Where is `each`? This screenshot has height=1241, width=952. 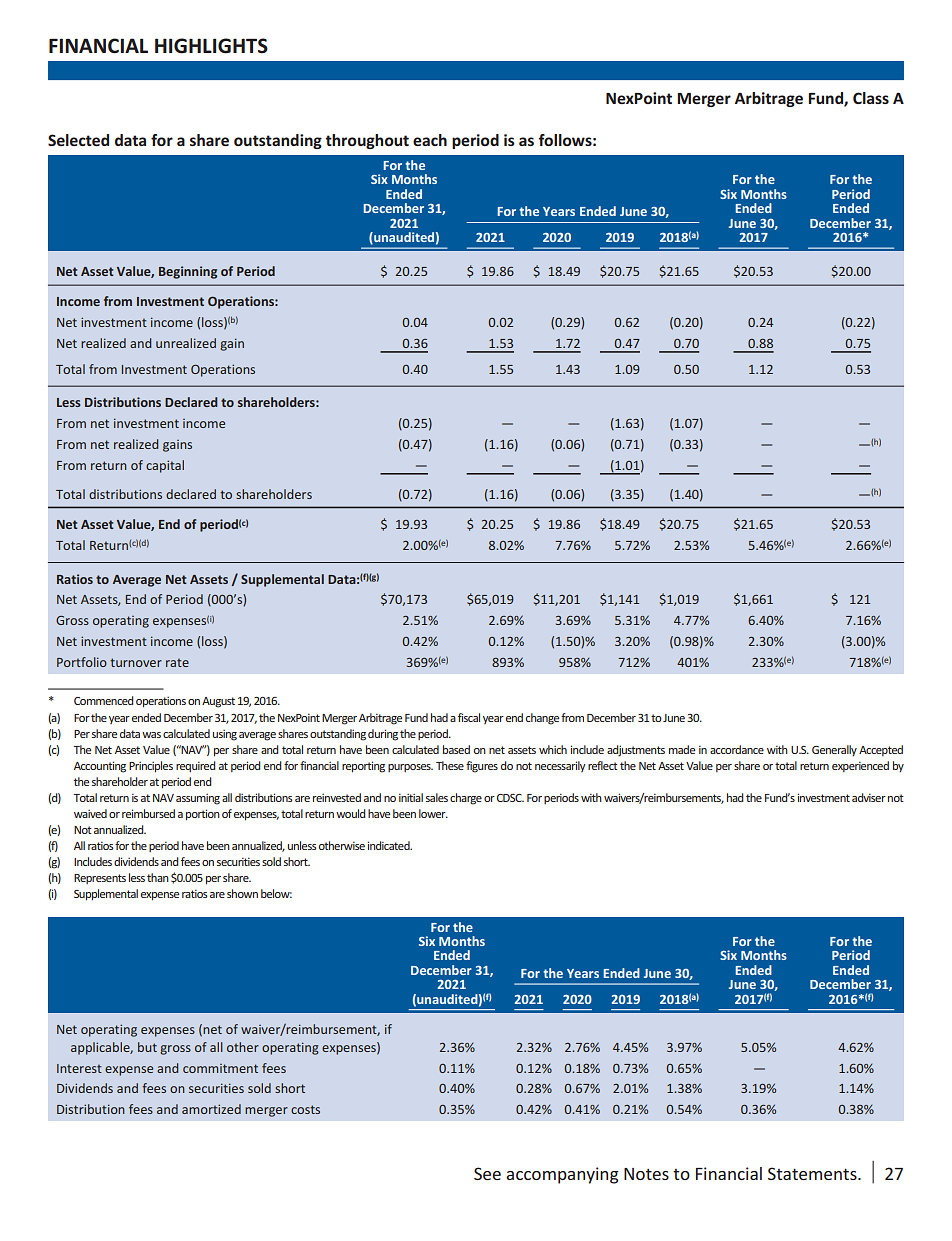 each is located at coordinates (430, 140).
